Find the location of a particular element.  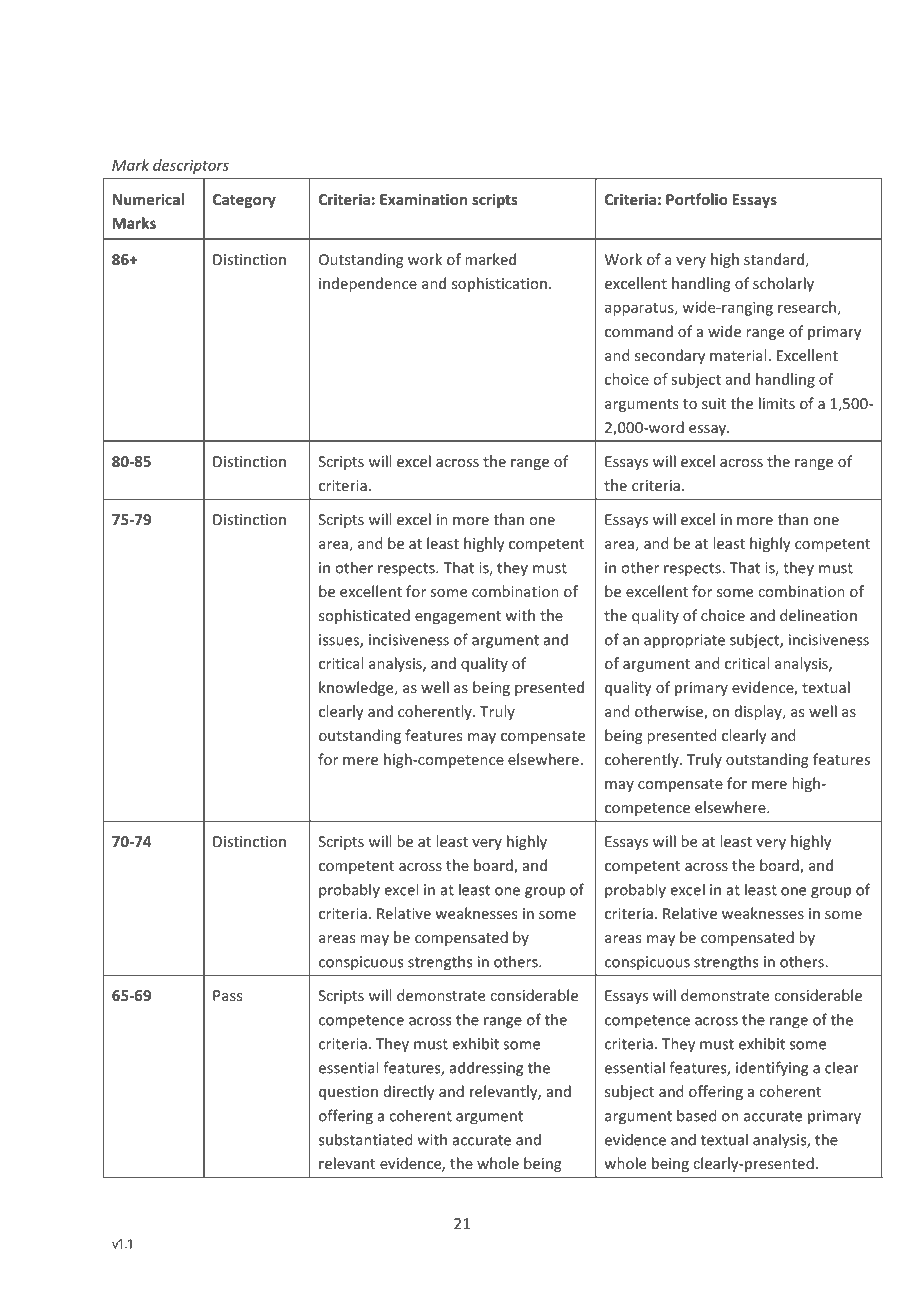

Portfolio is located at coordinates (697, 199).
